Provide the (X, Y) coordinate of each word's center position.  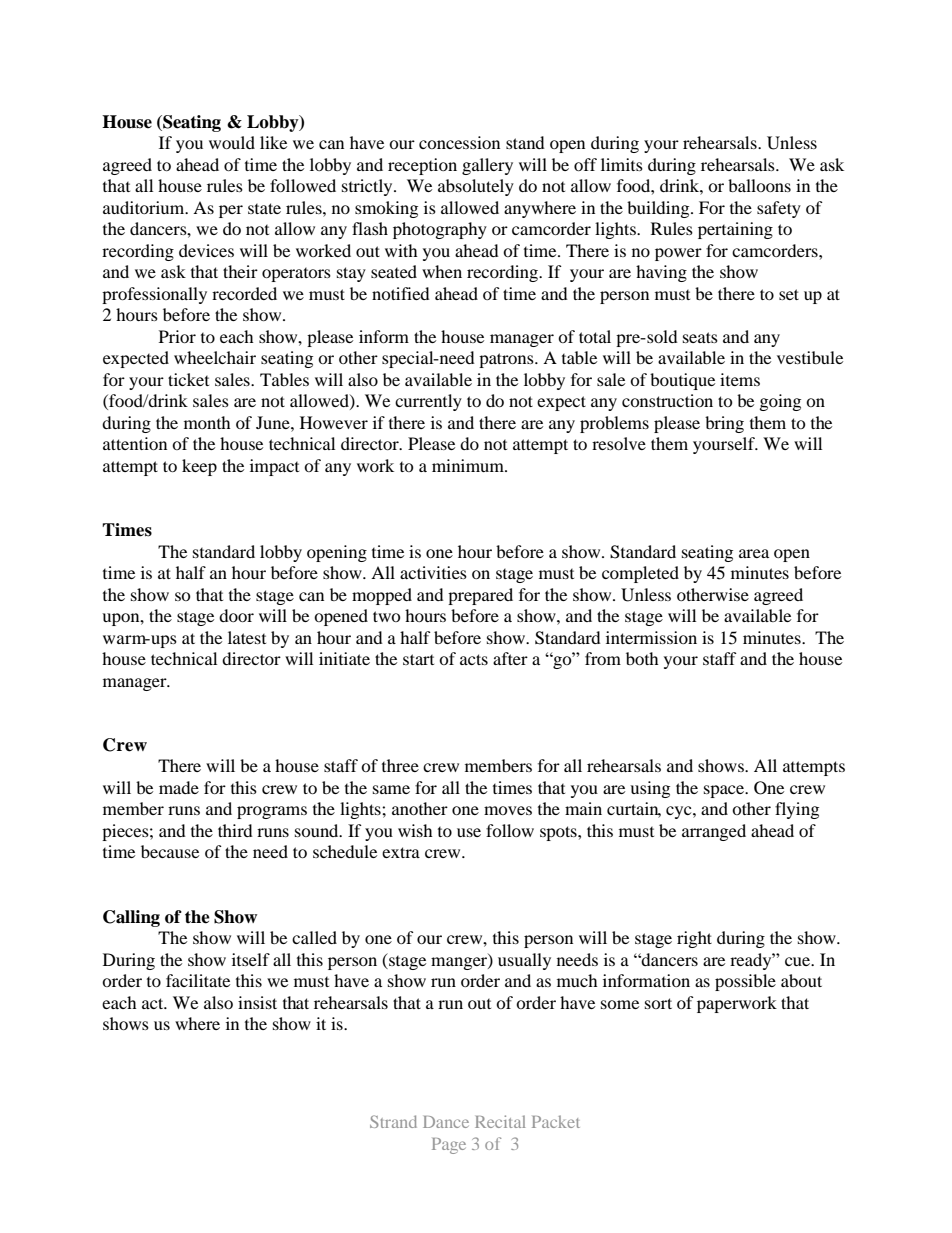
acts (474, 659)
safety (779, 209)
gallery (487, 166)
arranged (714, 832)
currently (428, 402)
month (207, 422)
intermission (651, 637)
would (232, 142)
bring (724, 424)
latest (247, 637)
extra (401, 852)
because (170, 851)
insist (257, 1002)
